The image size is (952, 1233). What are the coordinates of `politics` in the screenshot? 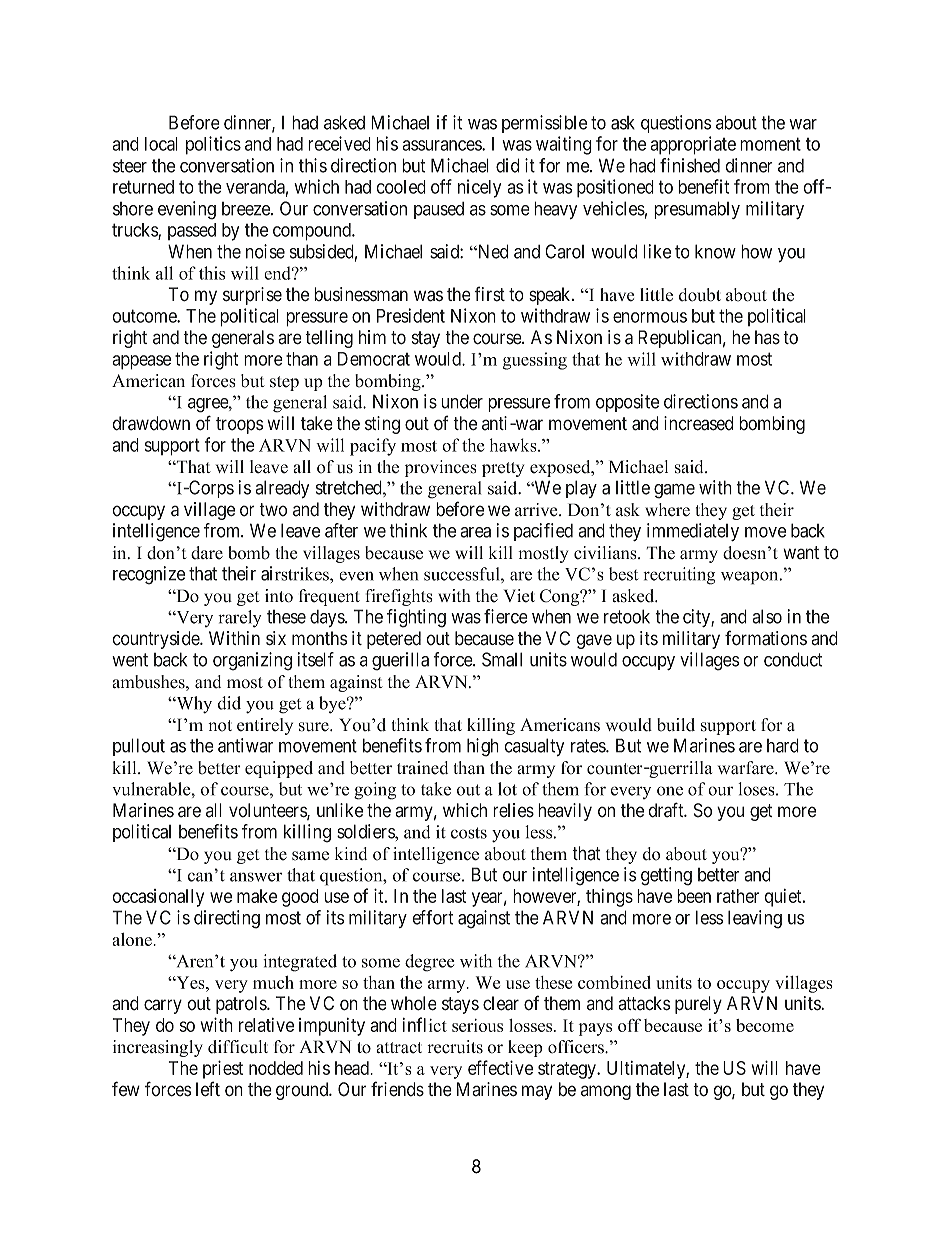 It's located at (213, 145).
